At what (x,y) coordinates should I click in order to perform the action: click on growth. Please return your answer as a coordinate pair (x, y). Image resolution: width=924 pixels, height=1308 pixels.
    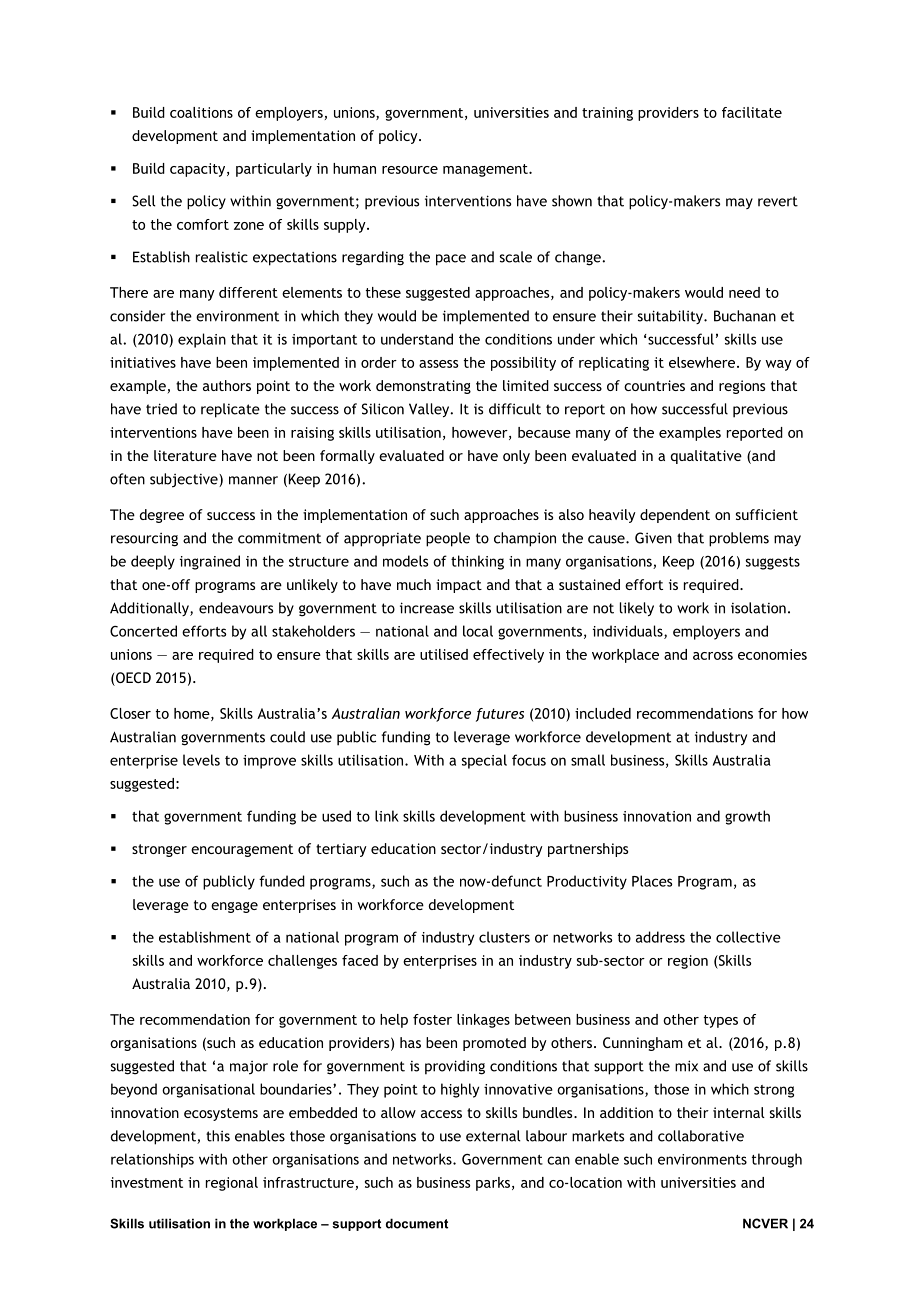
    Looking at the image, I should click on (747, 817).
